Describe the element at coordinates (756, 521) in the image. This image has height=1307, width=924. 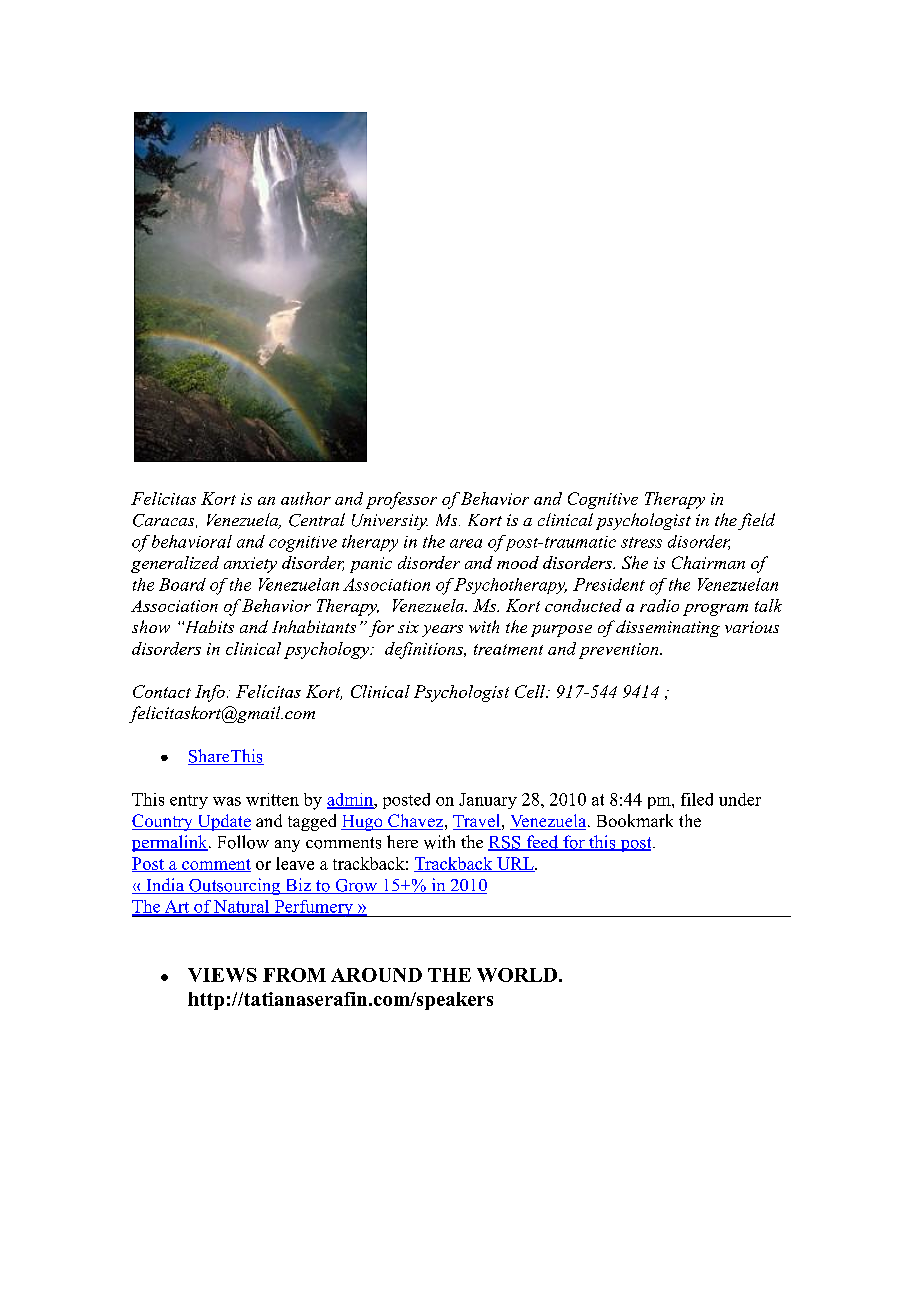
I see `field` at that location.
